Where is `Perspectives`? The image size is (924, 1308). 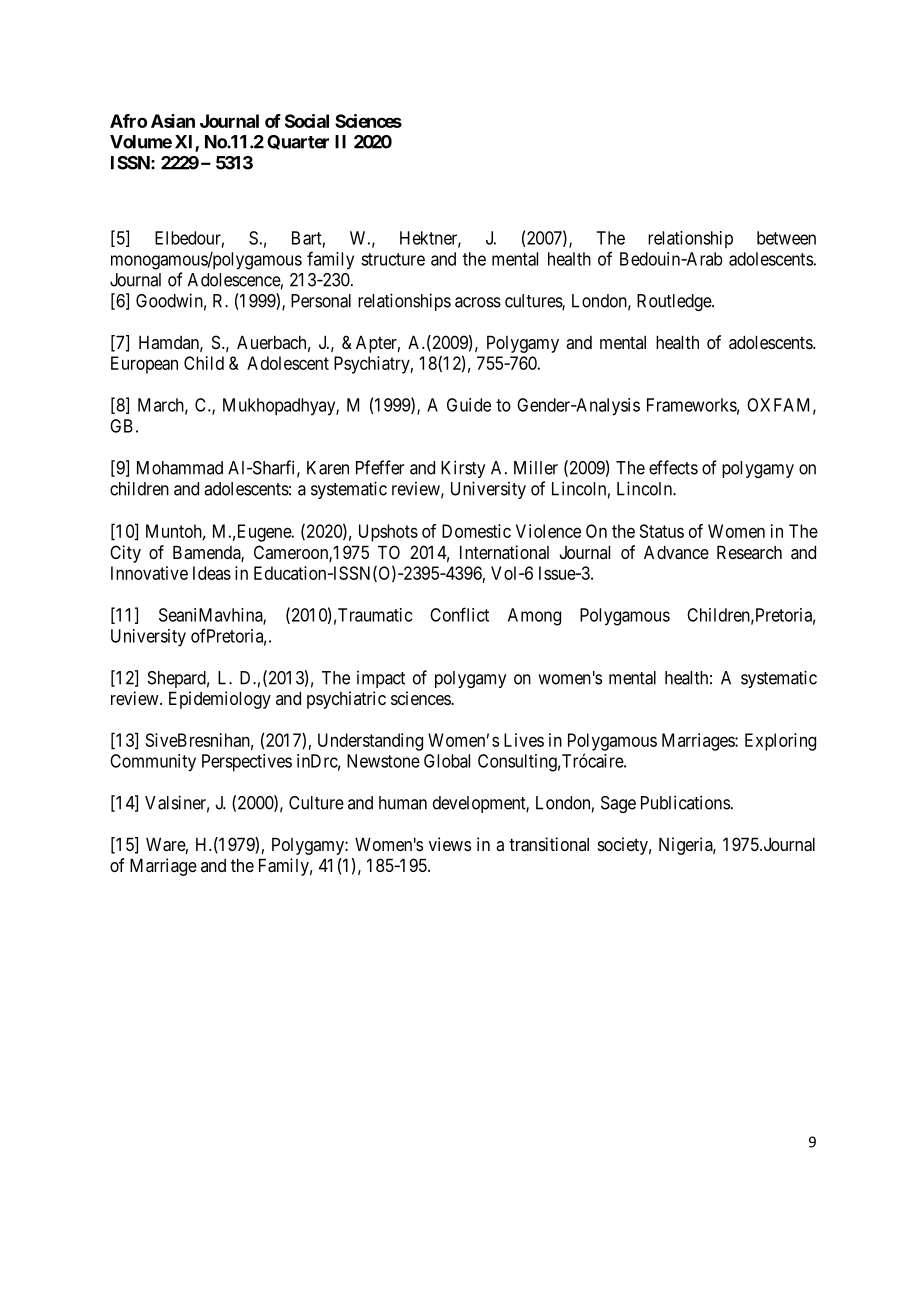 Perspectives is located at coordinates (247, 763).
